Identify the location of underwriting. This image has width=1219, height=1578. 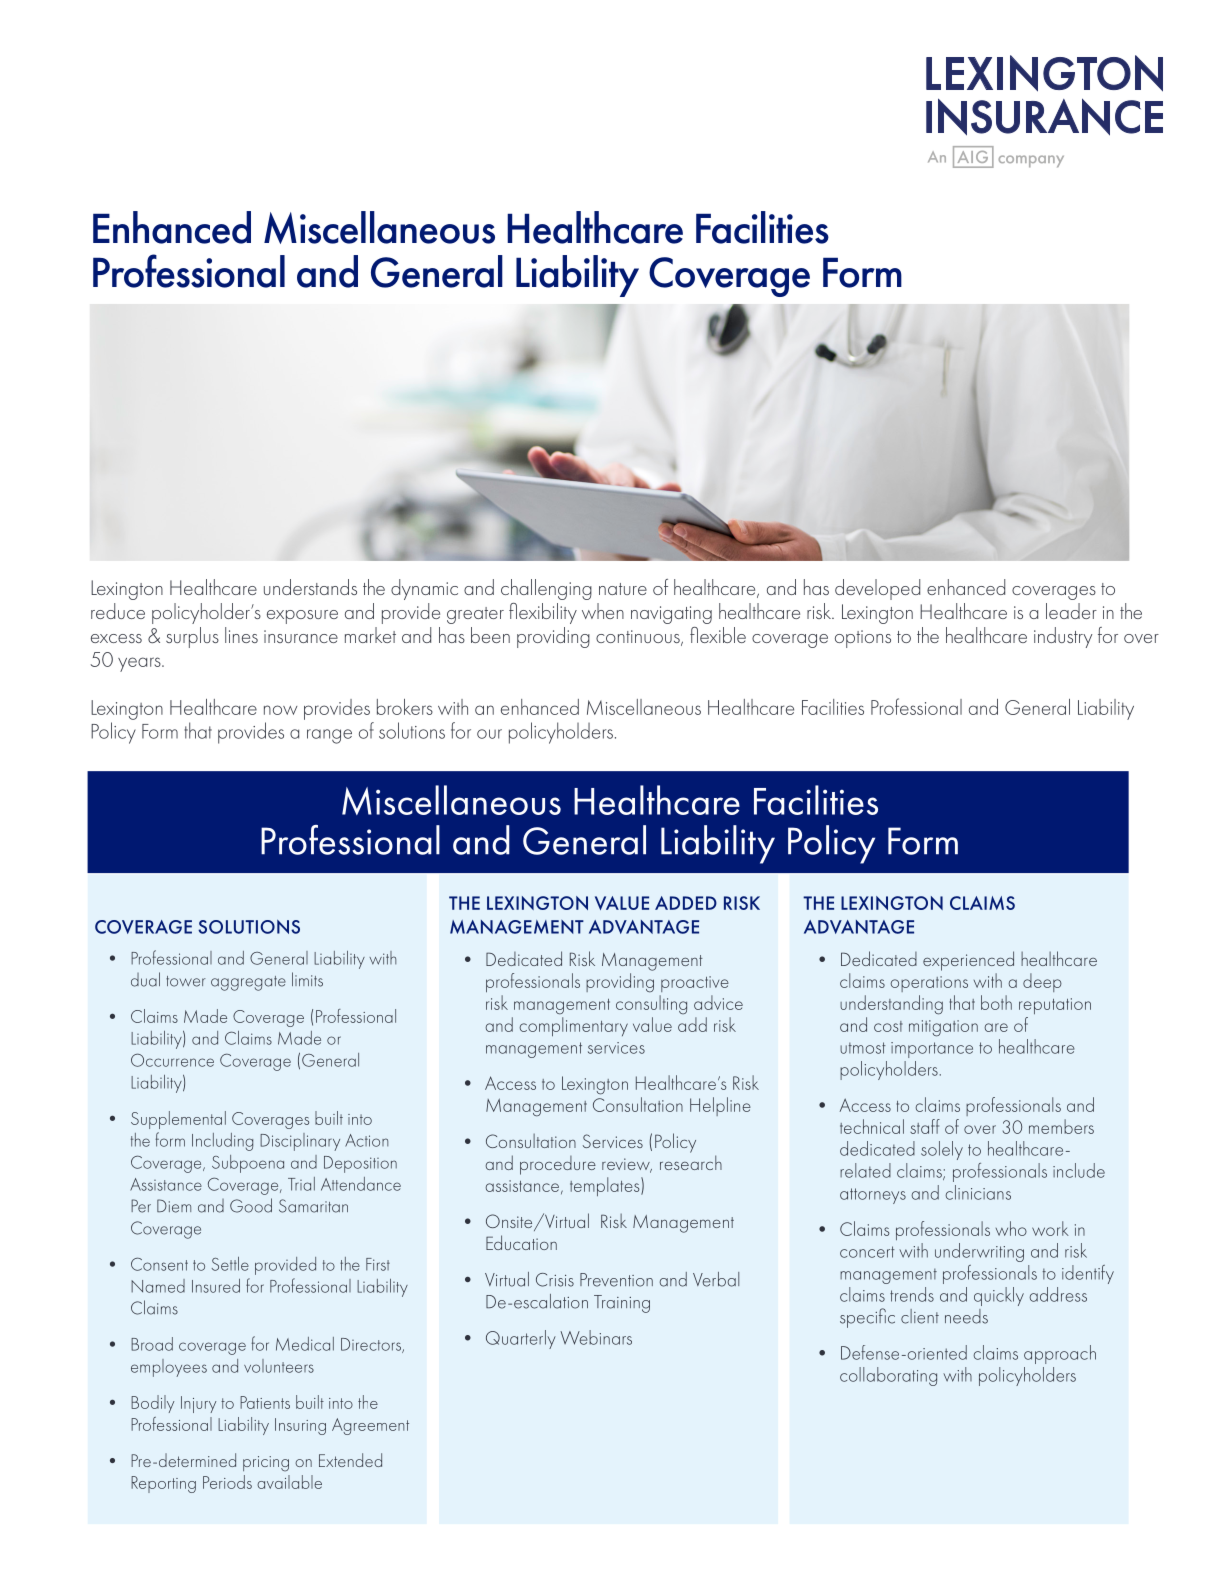
(979, 1252).
